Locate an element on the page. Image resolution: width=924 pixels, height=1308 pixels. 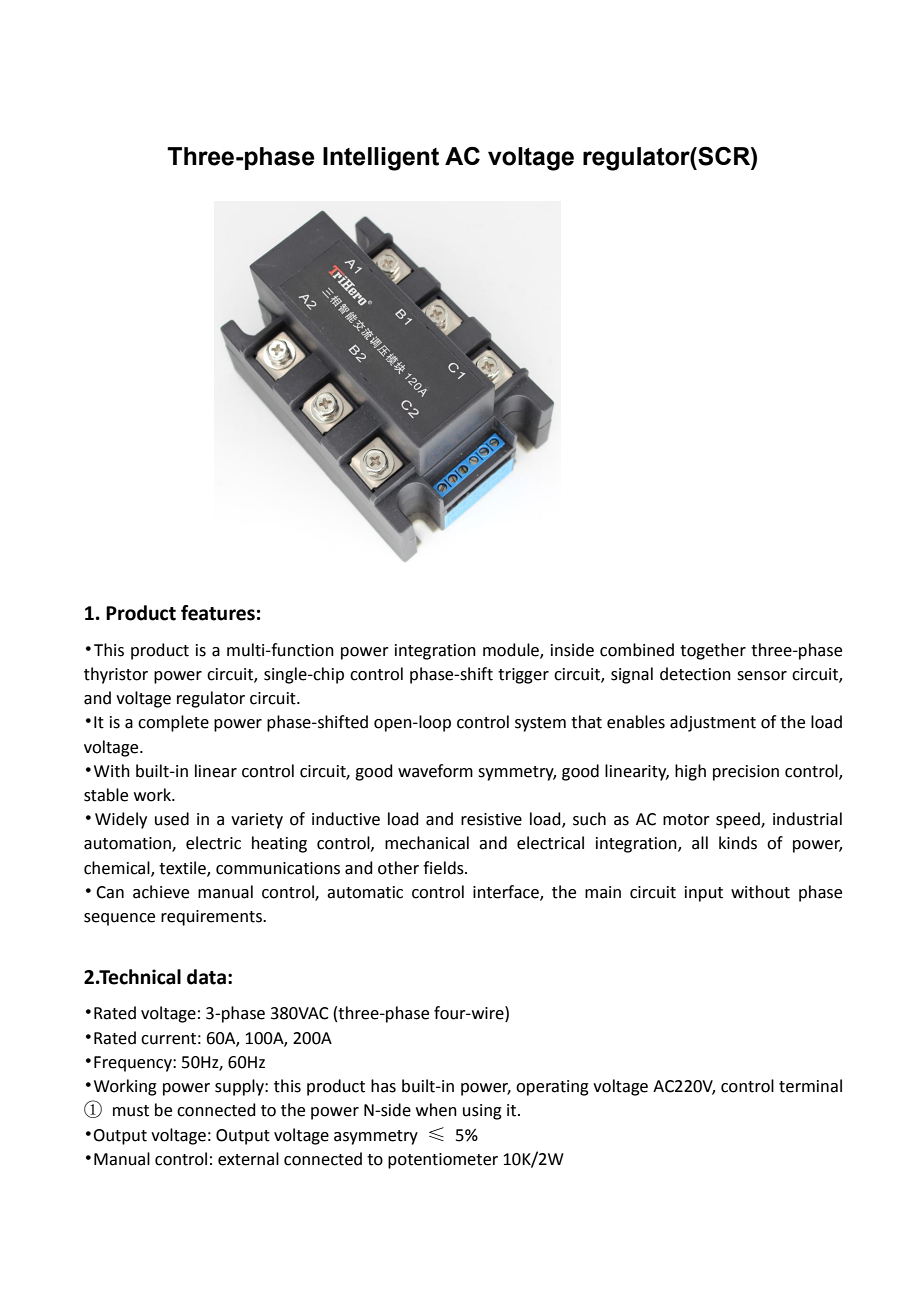
using is located at coordinates (482, 1112).
